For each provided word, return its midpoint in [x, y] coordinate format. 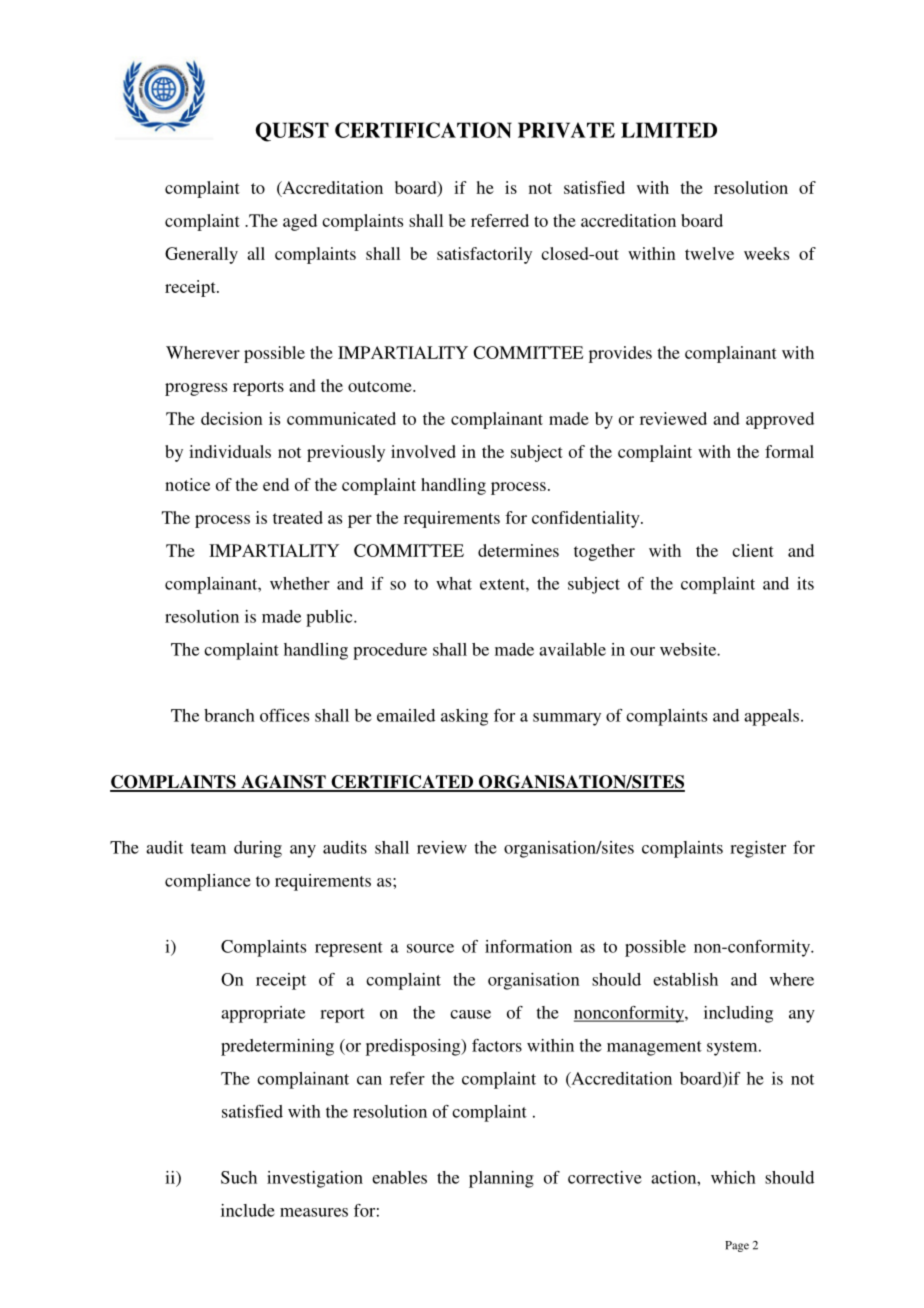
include [248, 1210]
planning [501, 1179]
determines [518, 550]
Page [737, 1246]
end [276, 484]
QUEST [292, 132]
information [528, 946]
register [758, 849]
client [753, 550]
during [258, 849]
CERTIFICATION [423, 130]
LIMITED [669, 130]
